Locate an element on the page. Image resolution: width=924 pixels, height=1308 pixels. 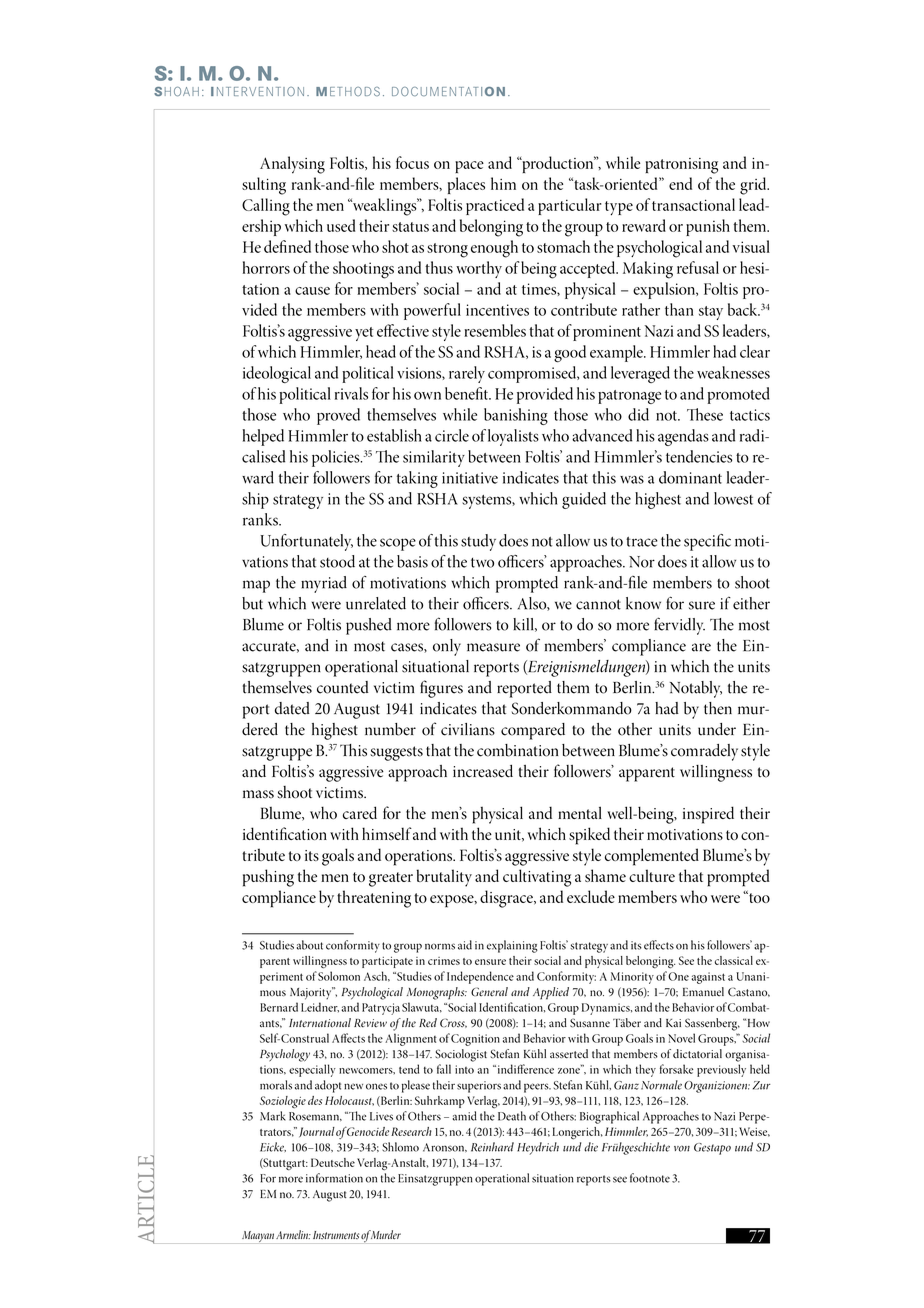
about is located at coordinates (310, 945).
